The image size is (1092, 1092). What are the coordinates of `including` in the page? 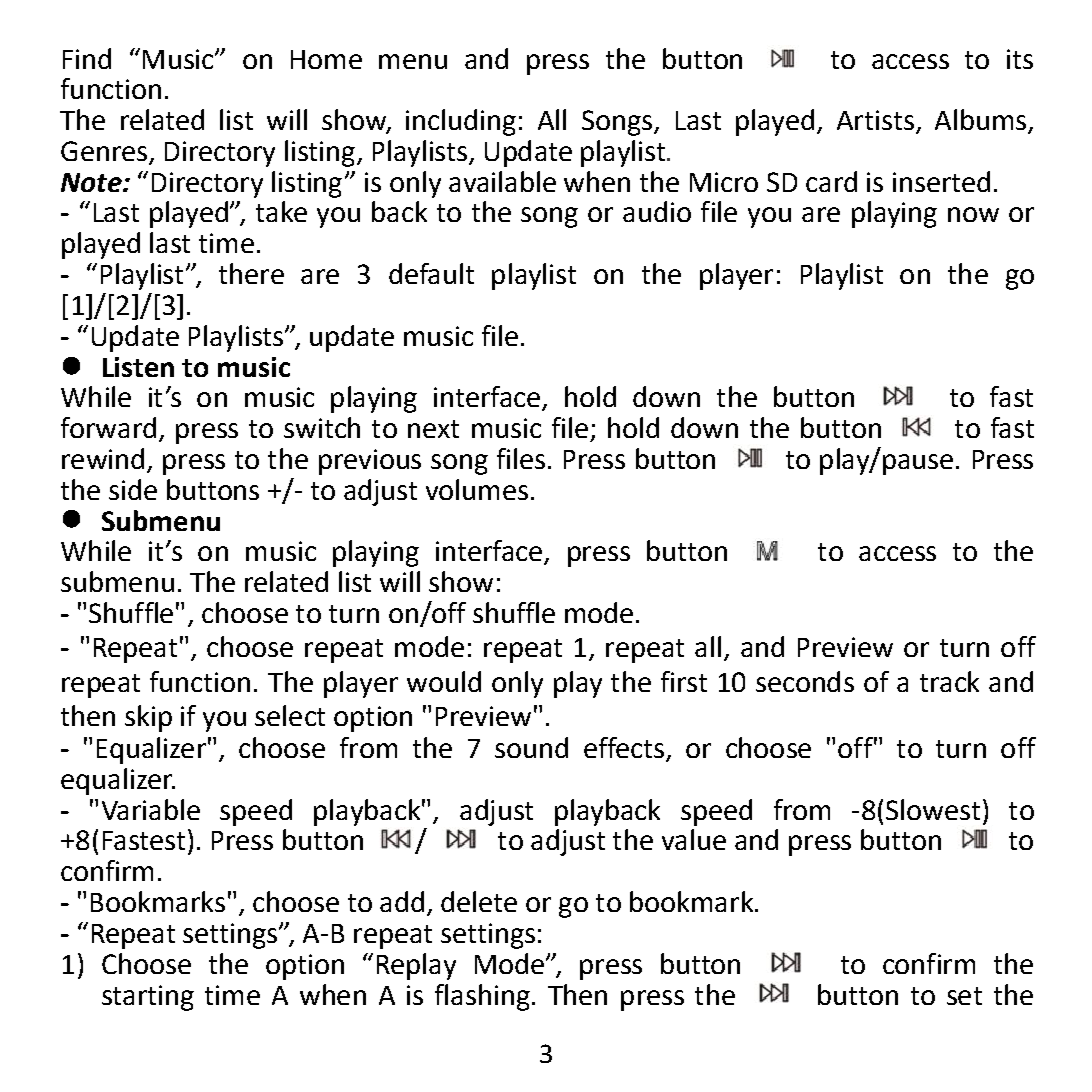 It's located at (461, 122).
